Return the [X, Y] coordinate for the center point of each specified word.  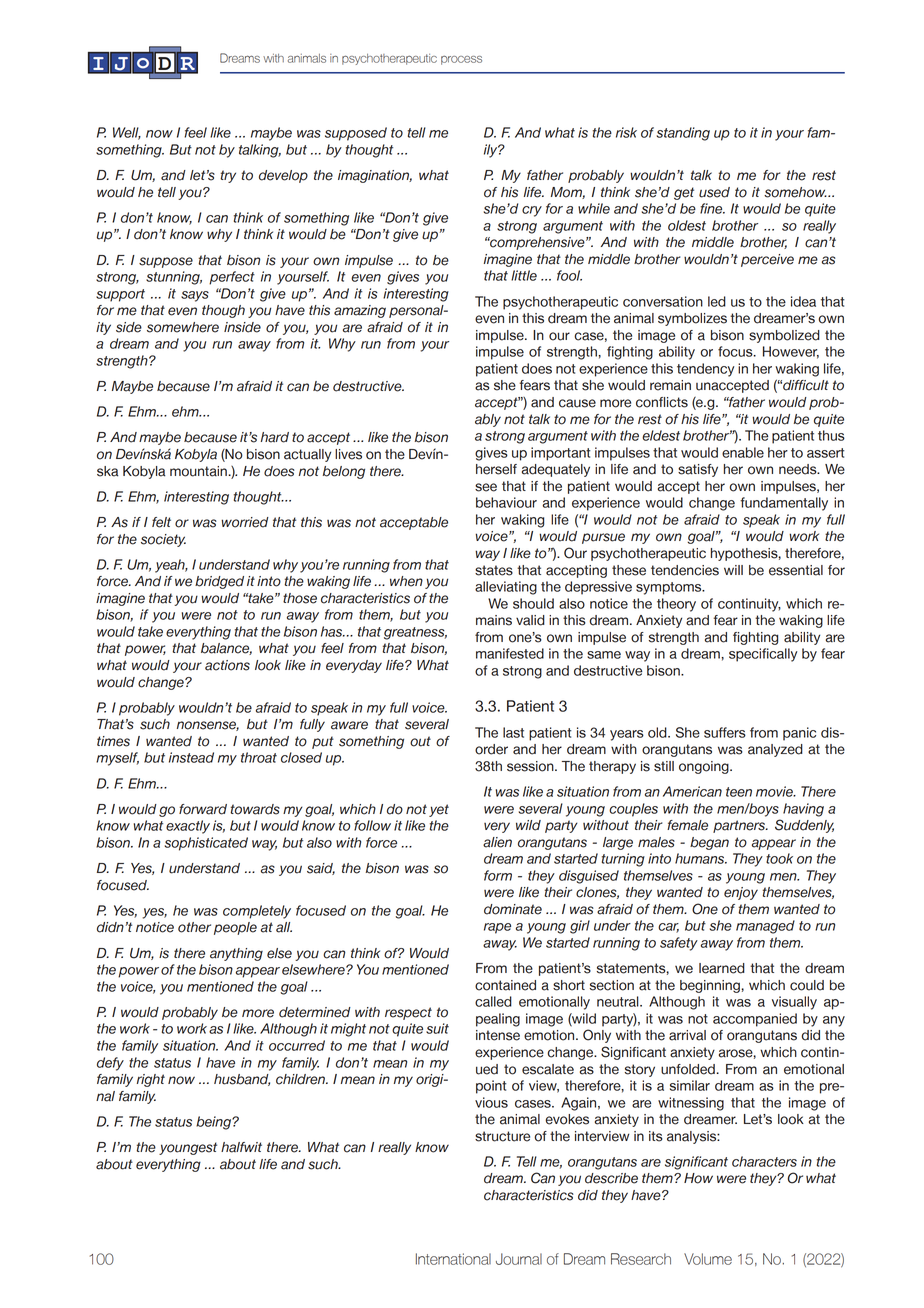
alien [497, 842]
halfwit [241, 1147]
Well [127, 133]
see [486, 487]
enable [743, 452]
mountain [199, 471]
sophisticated [206, 844]
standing [683, 134]
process [461, 60]
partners [740, 826]
